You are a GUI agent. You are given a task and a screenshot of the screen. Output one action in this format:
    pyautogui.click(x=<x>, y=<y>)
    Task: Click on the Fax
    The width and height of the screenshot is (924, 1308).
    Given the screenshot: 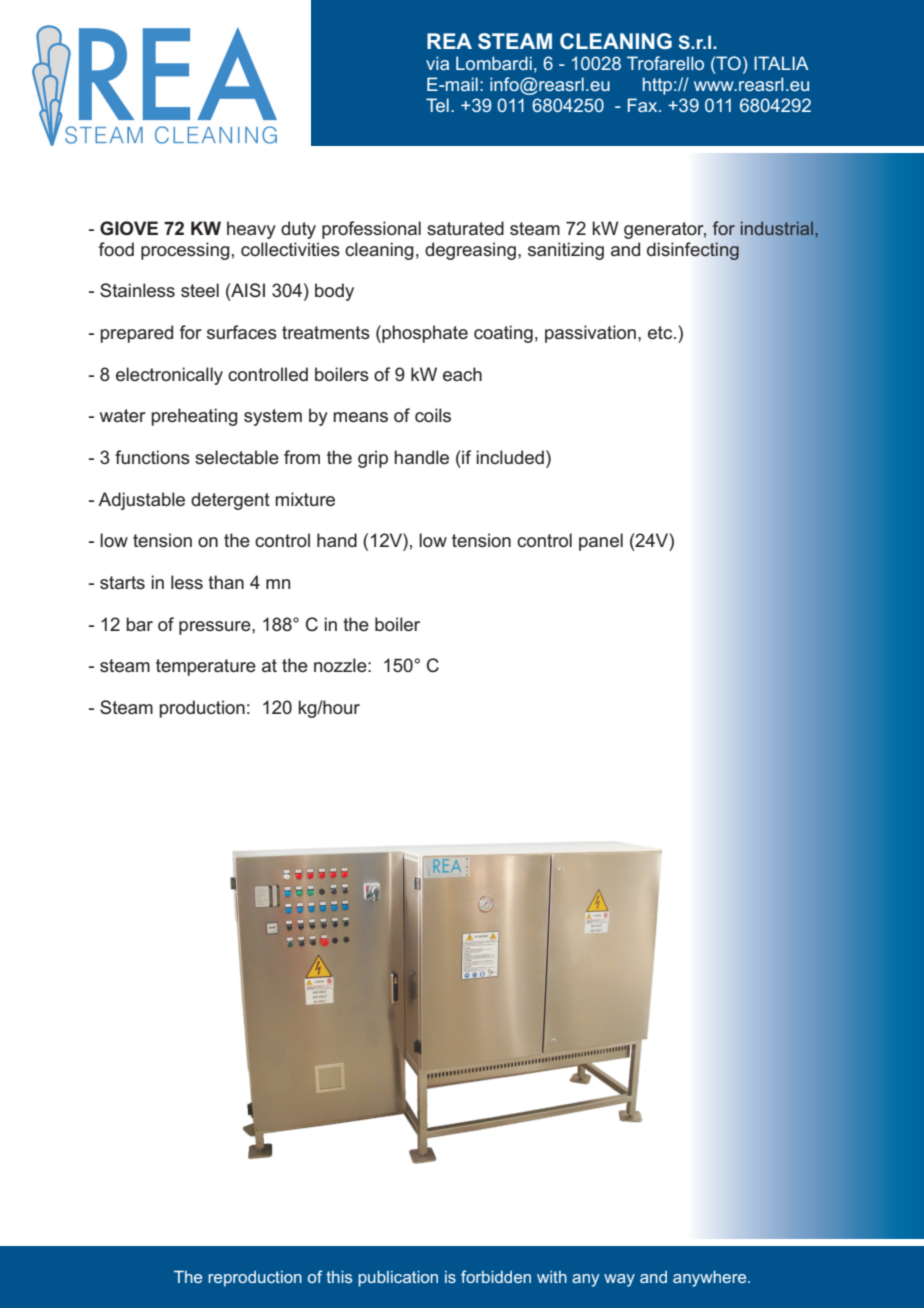 What is the action you would take?
    pyautogui.click(x=644, y=105)
